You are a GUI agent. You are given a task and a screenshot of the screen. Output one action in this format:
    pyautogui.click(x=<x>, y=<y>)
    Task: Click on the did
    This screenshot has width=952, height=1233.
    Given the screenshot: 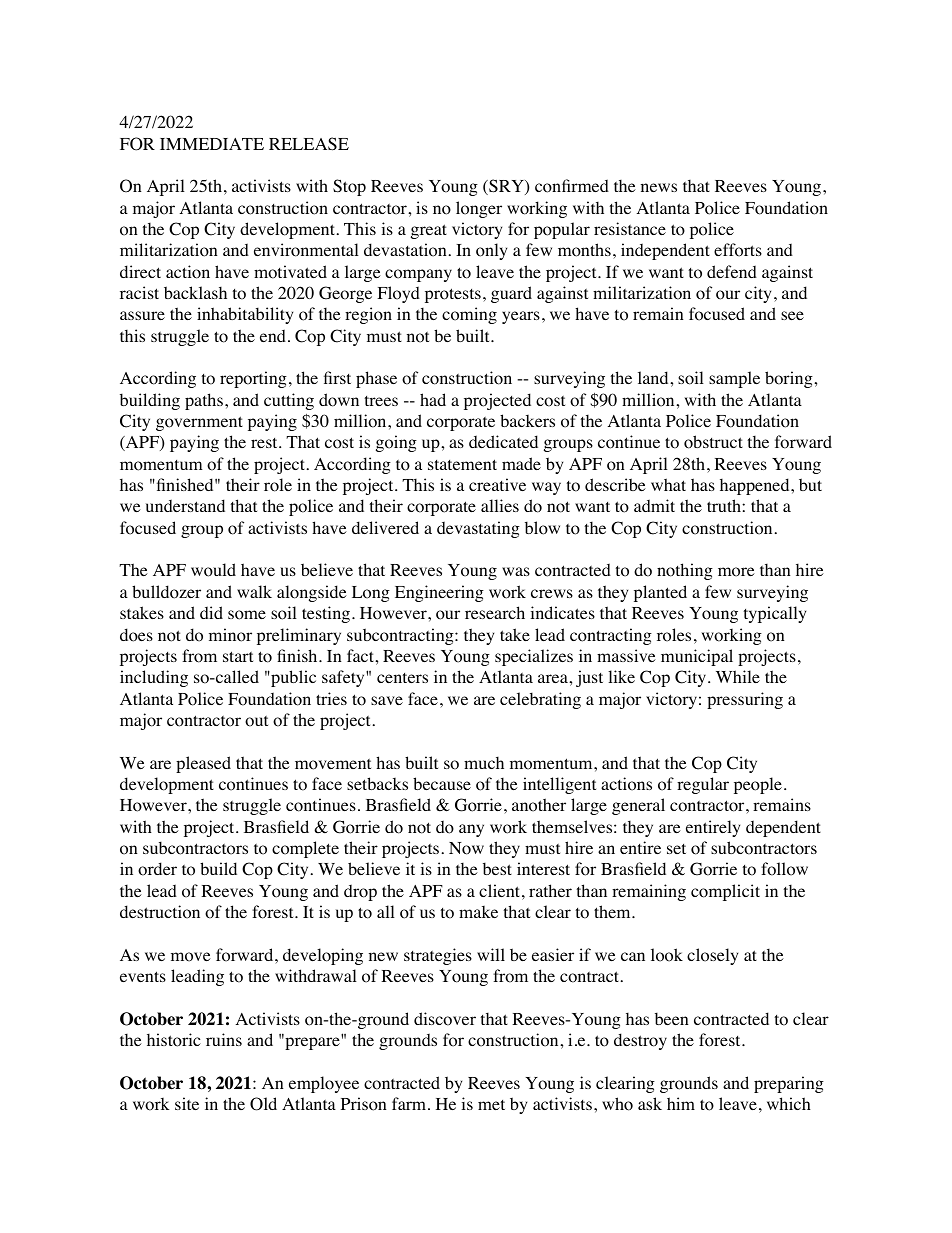 What is the action you would take?
    pyautogui.click(x=211, y=612)
